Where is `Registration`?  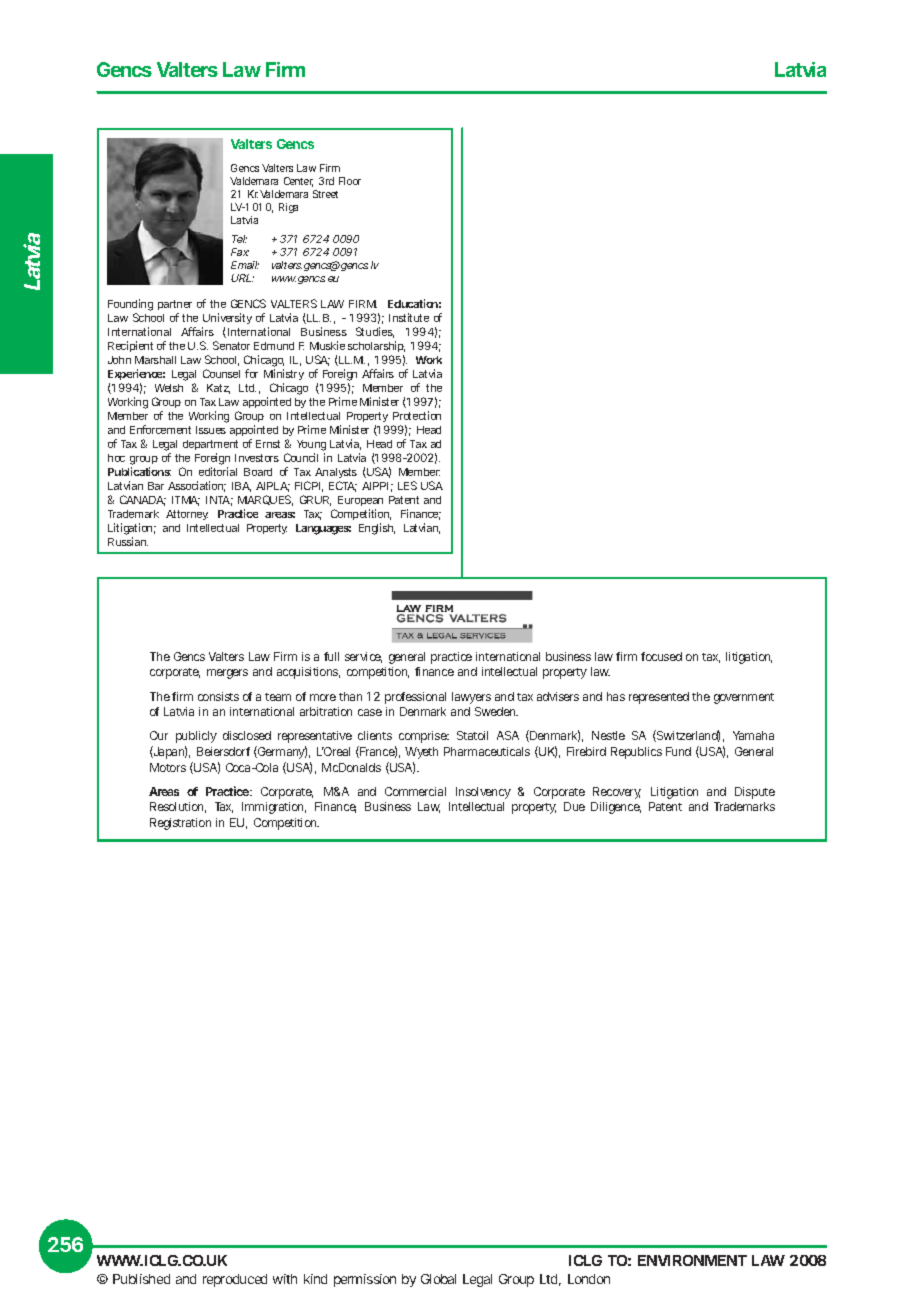
Registration is located at coordinates (180, 824).
